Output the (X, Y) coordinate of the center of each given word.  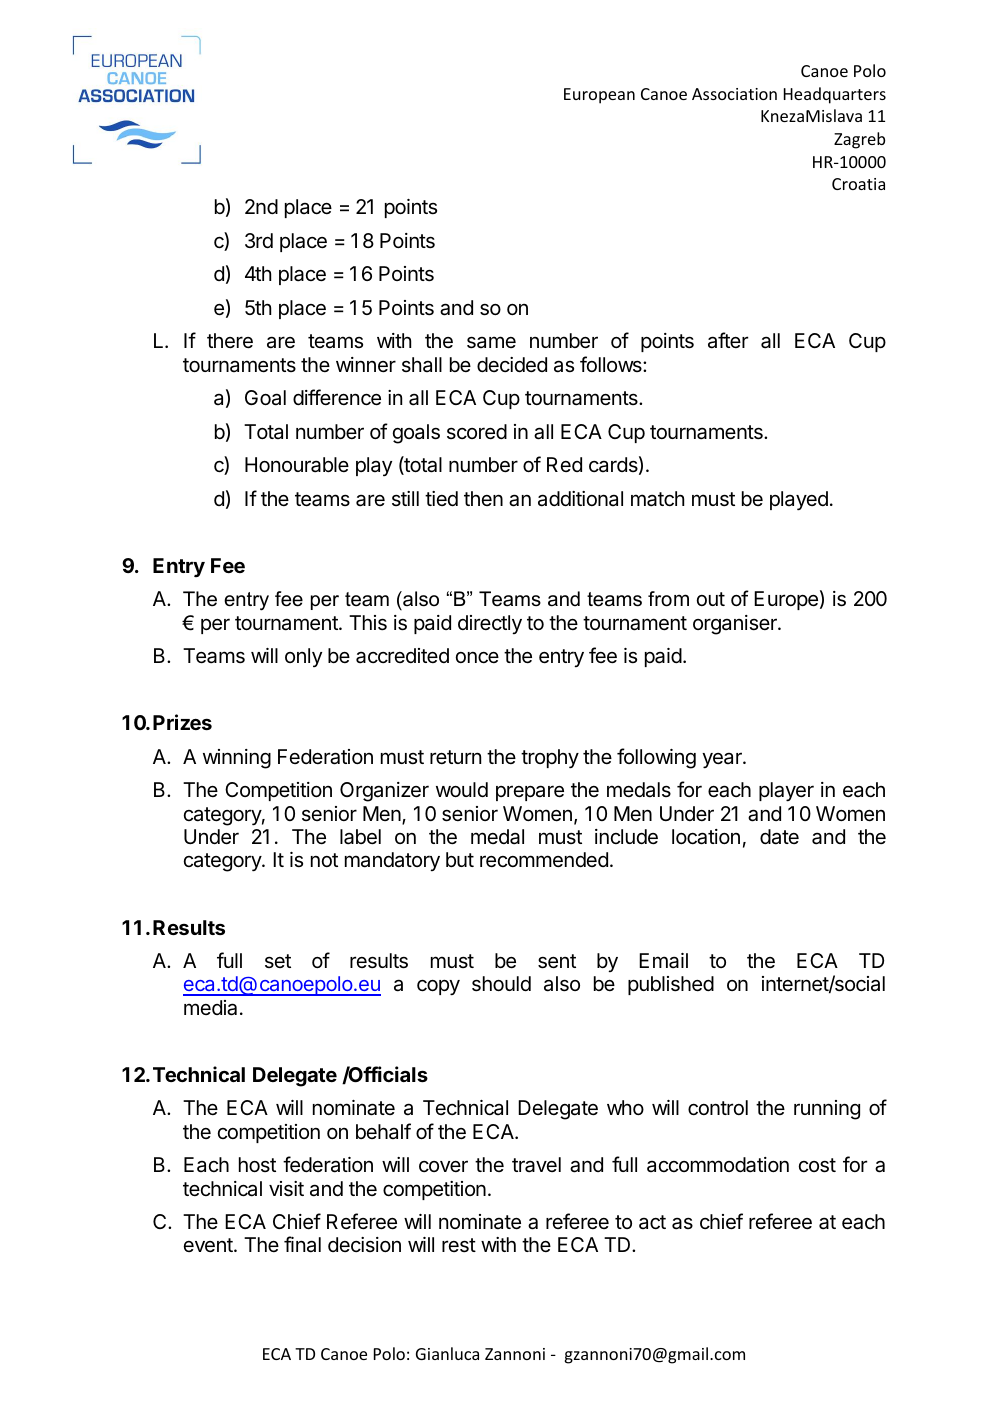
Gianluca (447, 1353)
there (230, 341)
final (302, 1244)
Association (734, 94)
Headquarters (835, 95)
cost (817, 1165)
